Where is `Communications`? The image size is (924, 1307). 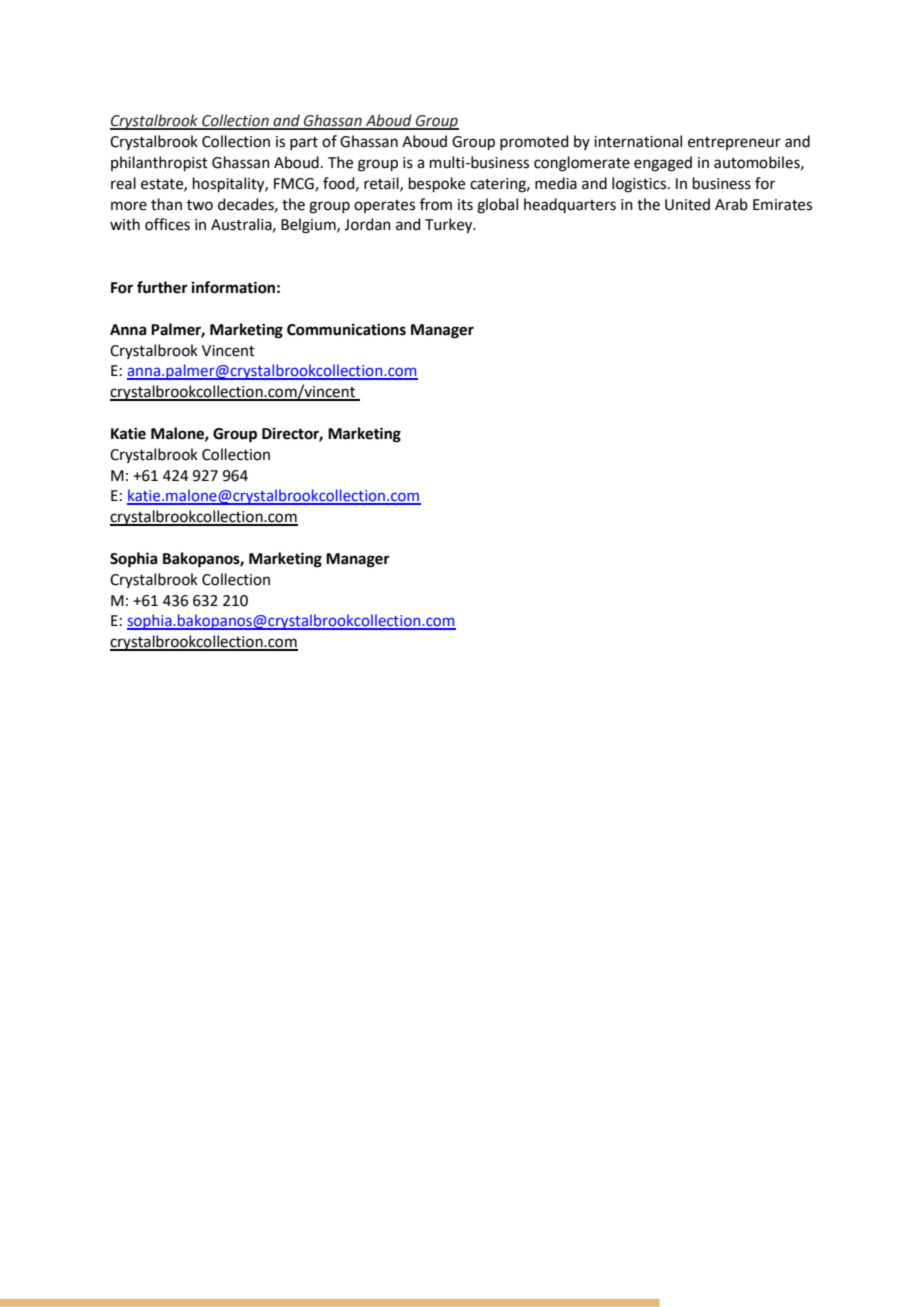
Communications is located at coordinates (346, 329).
